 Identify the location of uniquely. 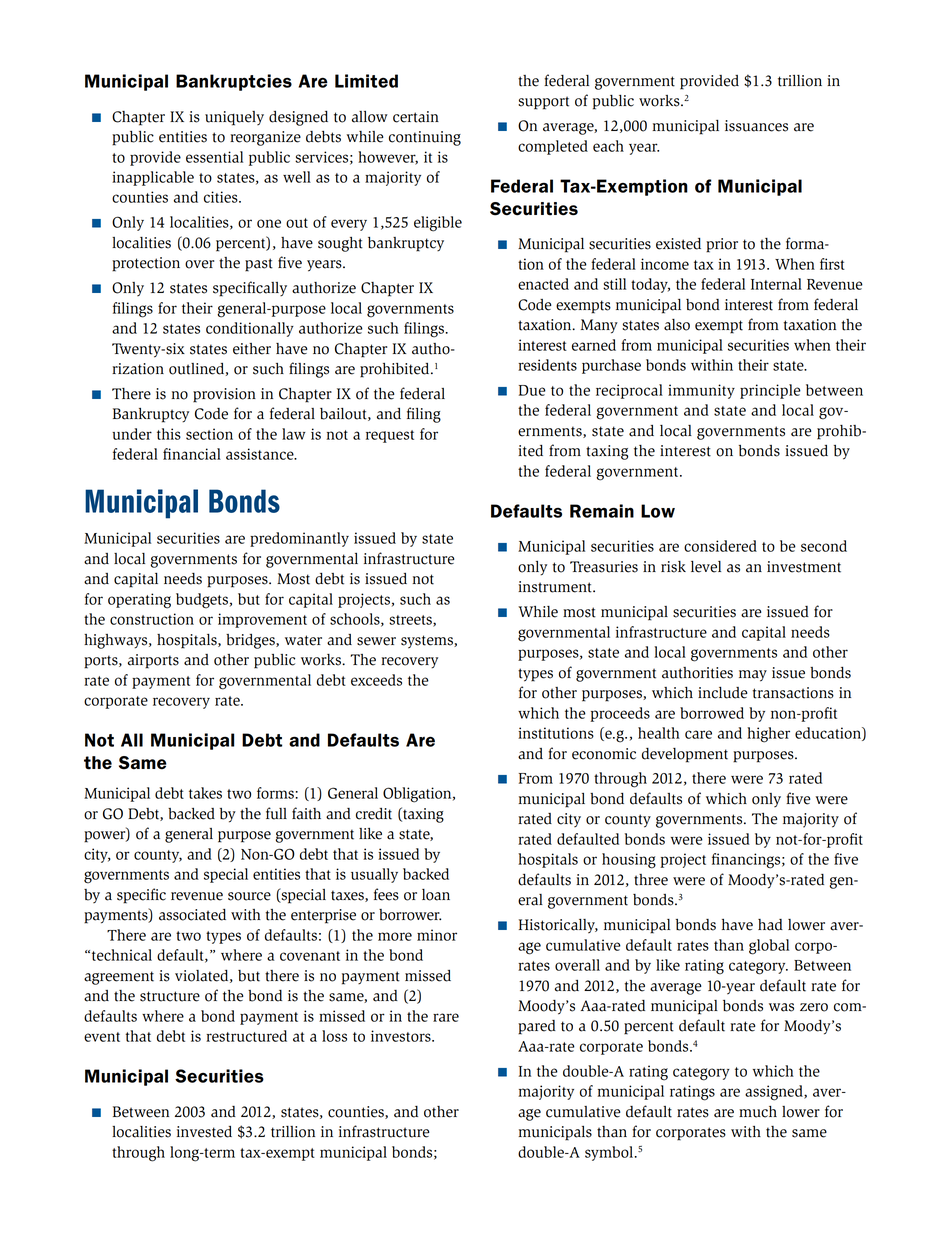
(234, 118).
